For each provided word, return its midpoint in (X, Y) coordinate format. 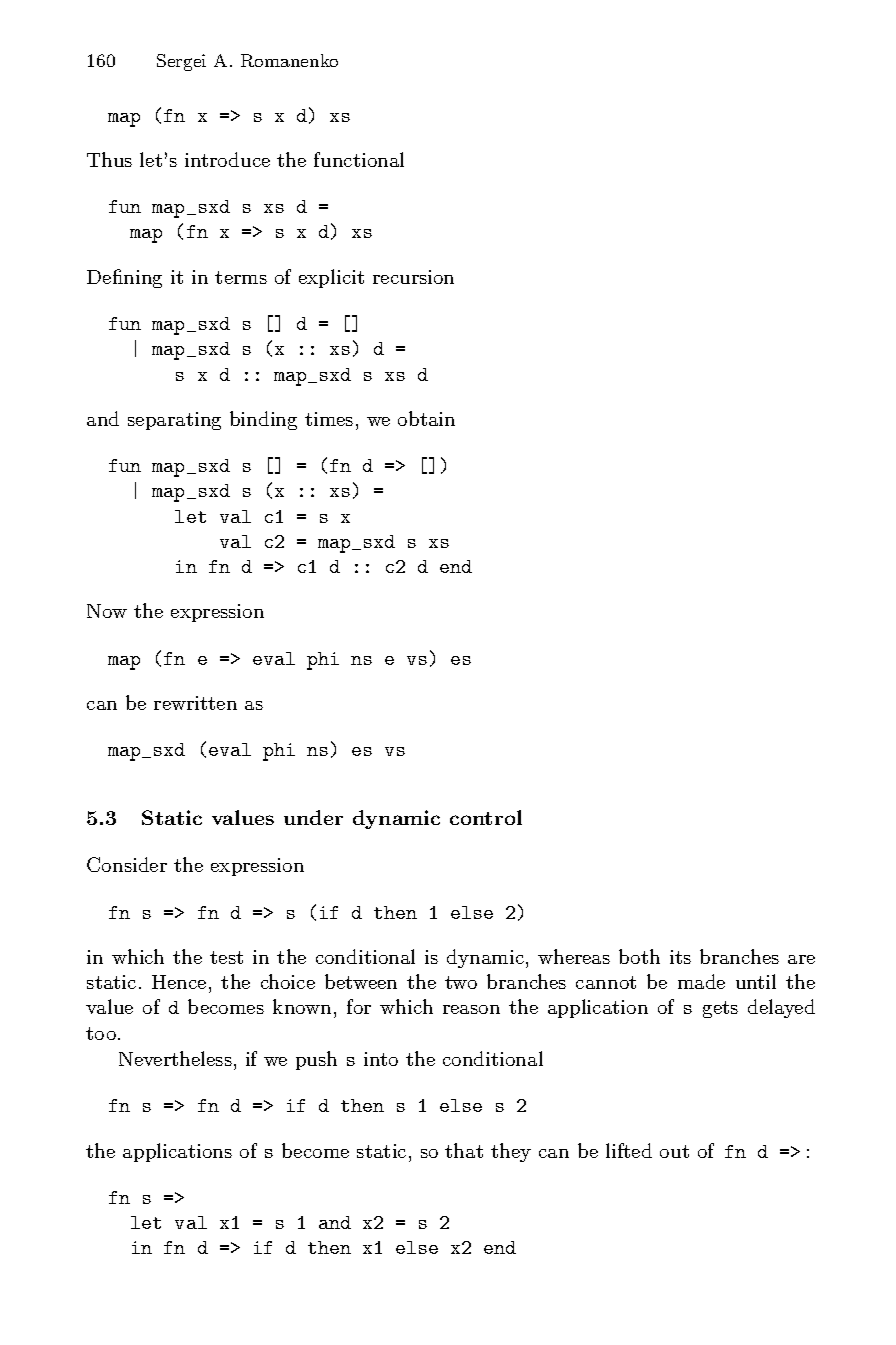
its (680, 957)
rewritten (195, 703)
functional (359, 159)
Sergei (181, 62)
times (329, 419)
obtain (426, 418)
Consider (127, 864)
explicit (331, 278)
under (313, 817)
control (486, 817)
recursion (413, 277)
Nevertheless (175, 1058)
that (464, 1150)
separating (174, 421)
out (674, 1151)
